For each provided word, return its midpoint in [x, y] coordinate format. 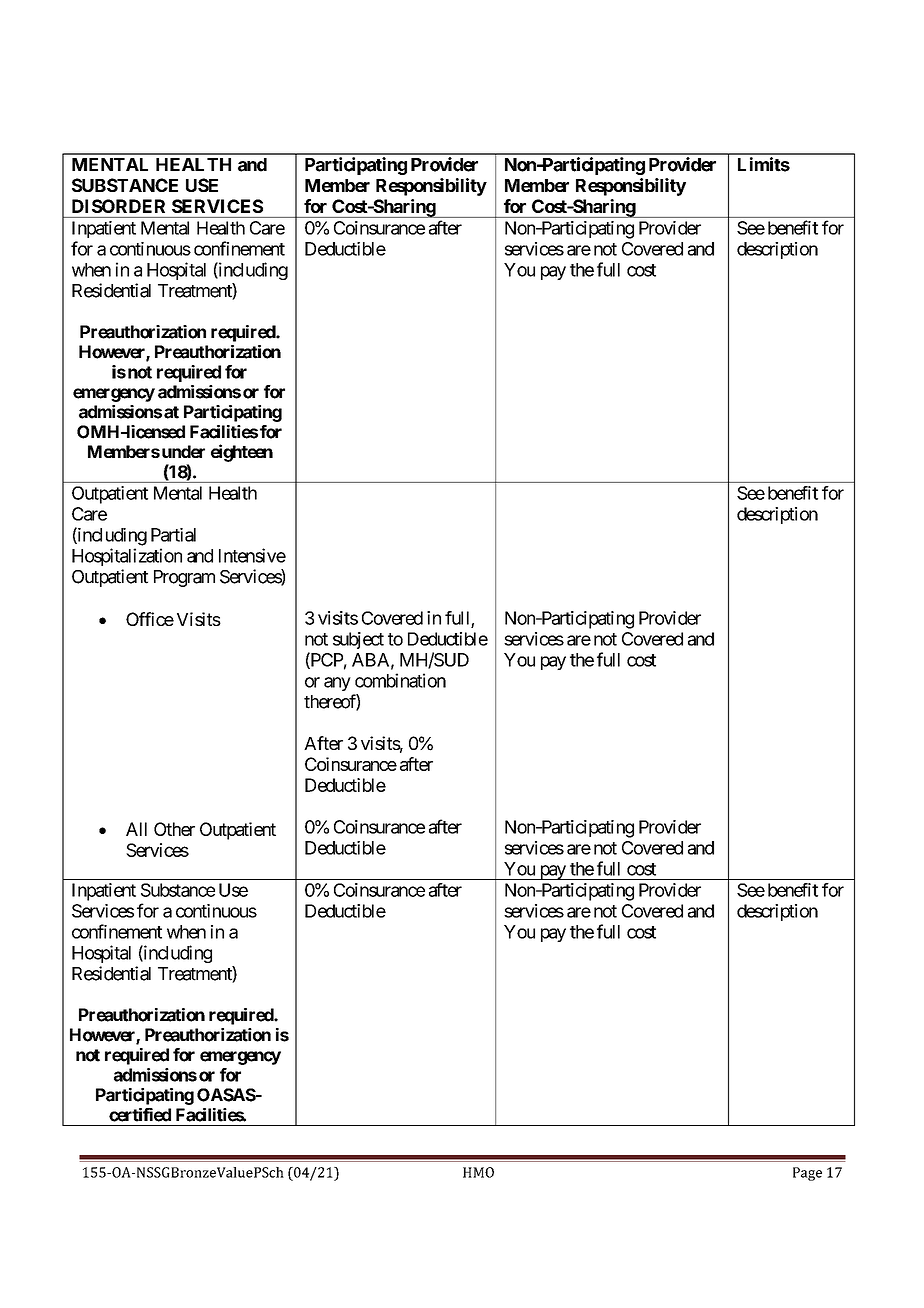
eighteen [242, 453]
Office [150, 619]
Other [174, 829]
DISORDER [118, 206]
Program [184, 578]
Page [807, 1174]
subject [358, 640]
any [337, 684]
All [136, 829]
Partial [173, 535]
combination [400, 680]
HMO [478, 1172]
